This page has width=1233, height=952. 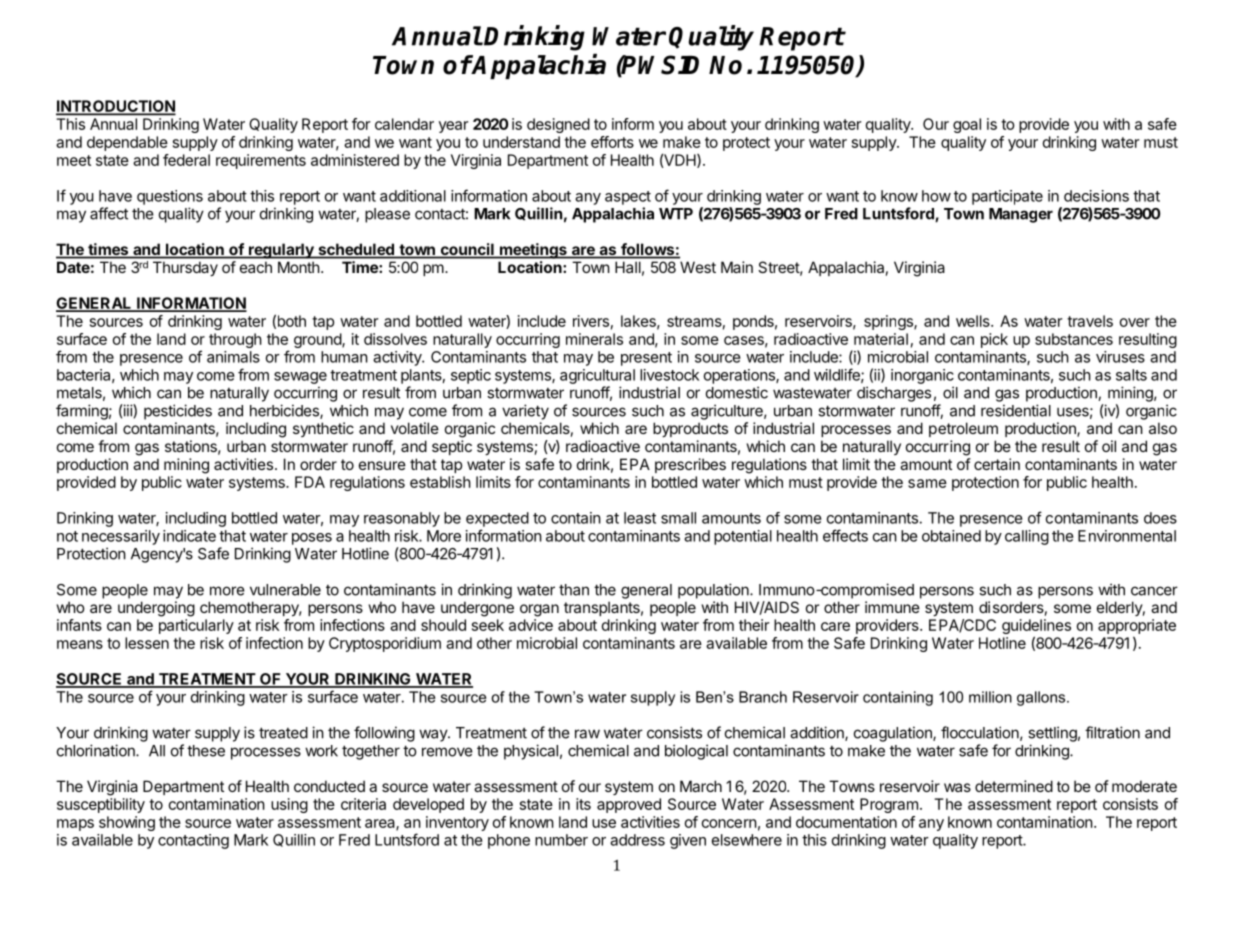 What do you see at coordinates (235, 340) in the page?
I see `through` at bounding box center [235, 340].
